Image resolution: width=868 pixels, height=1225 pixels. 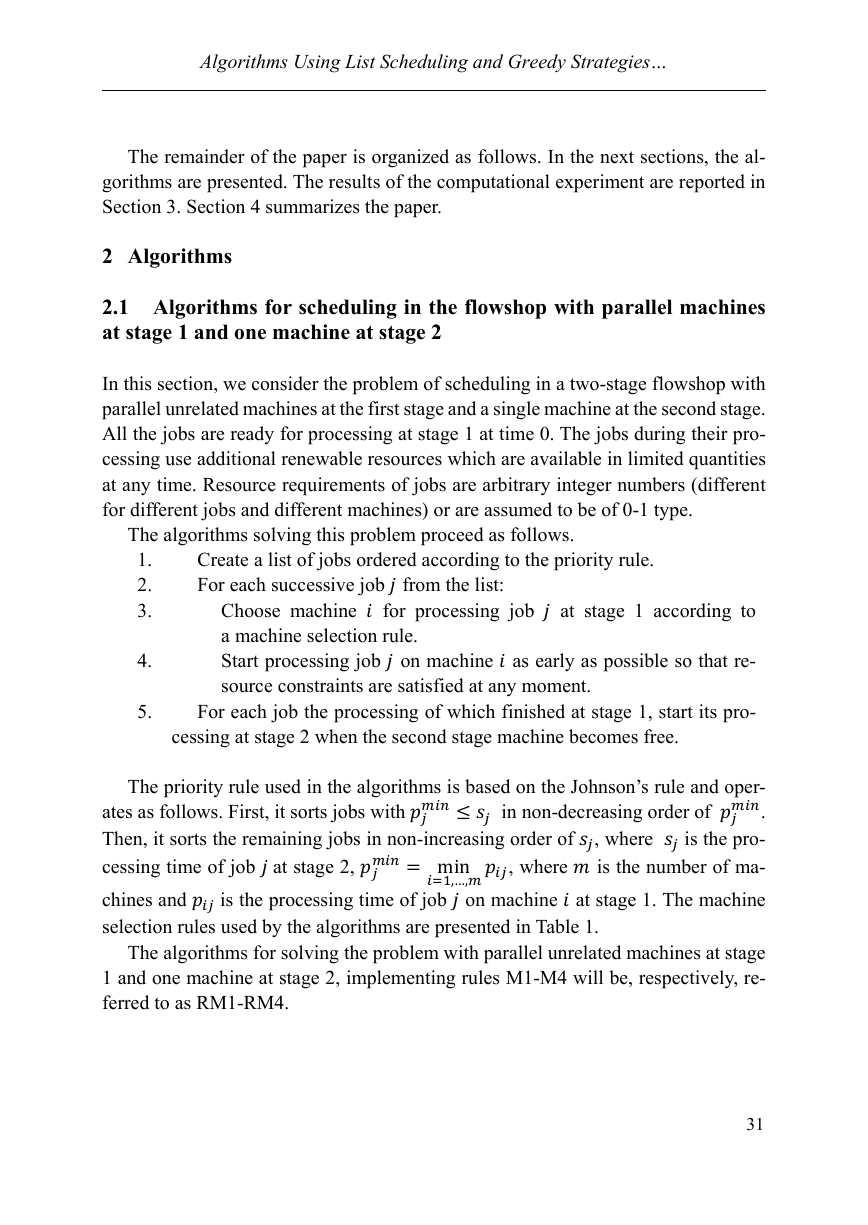 I want to click on possible, so click(x=636, y=662).
